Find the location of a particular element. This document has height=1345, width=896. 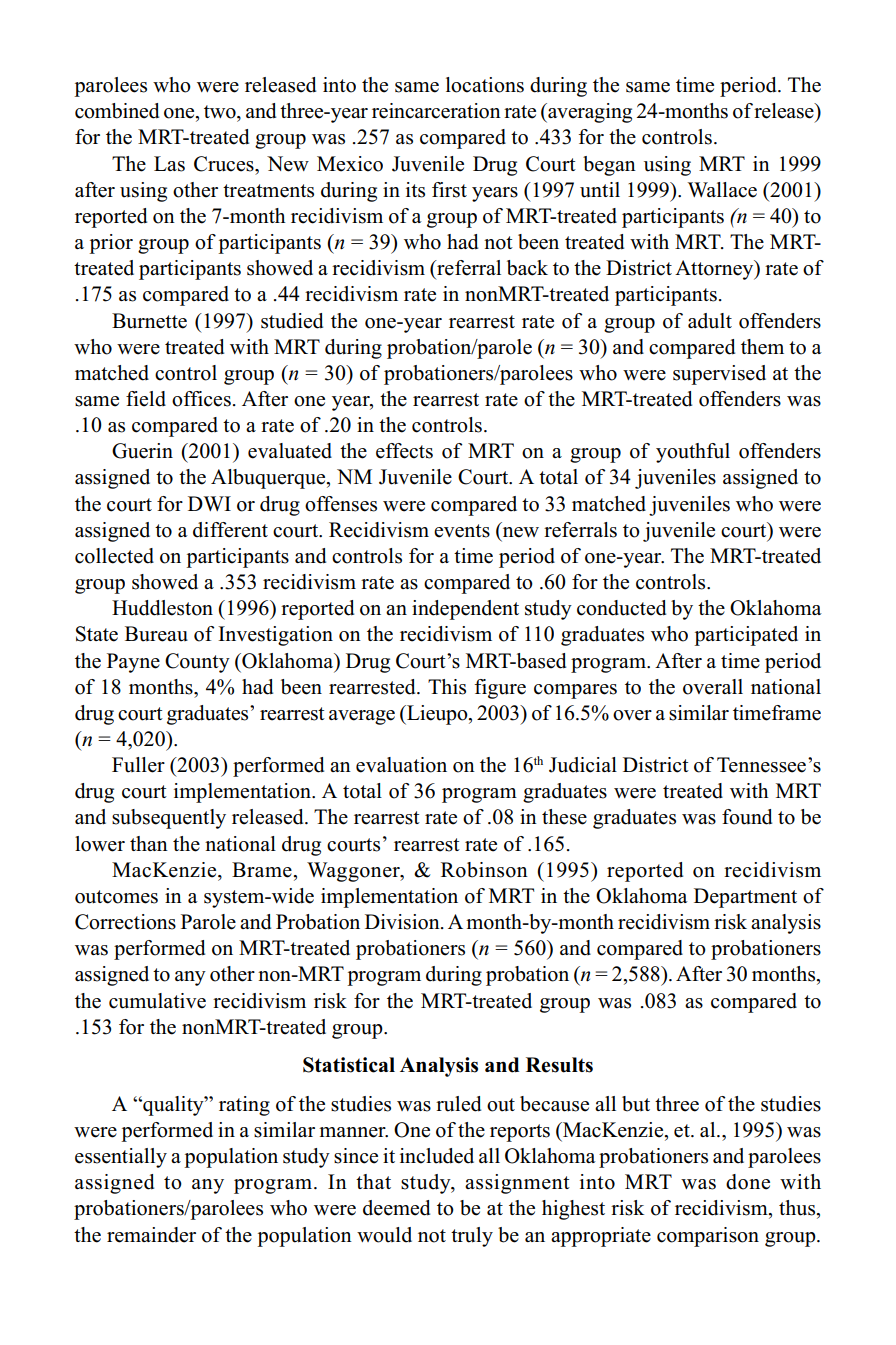

This is located at coordinates (447, 687).
